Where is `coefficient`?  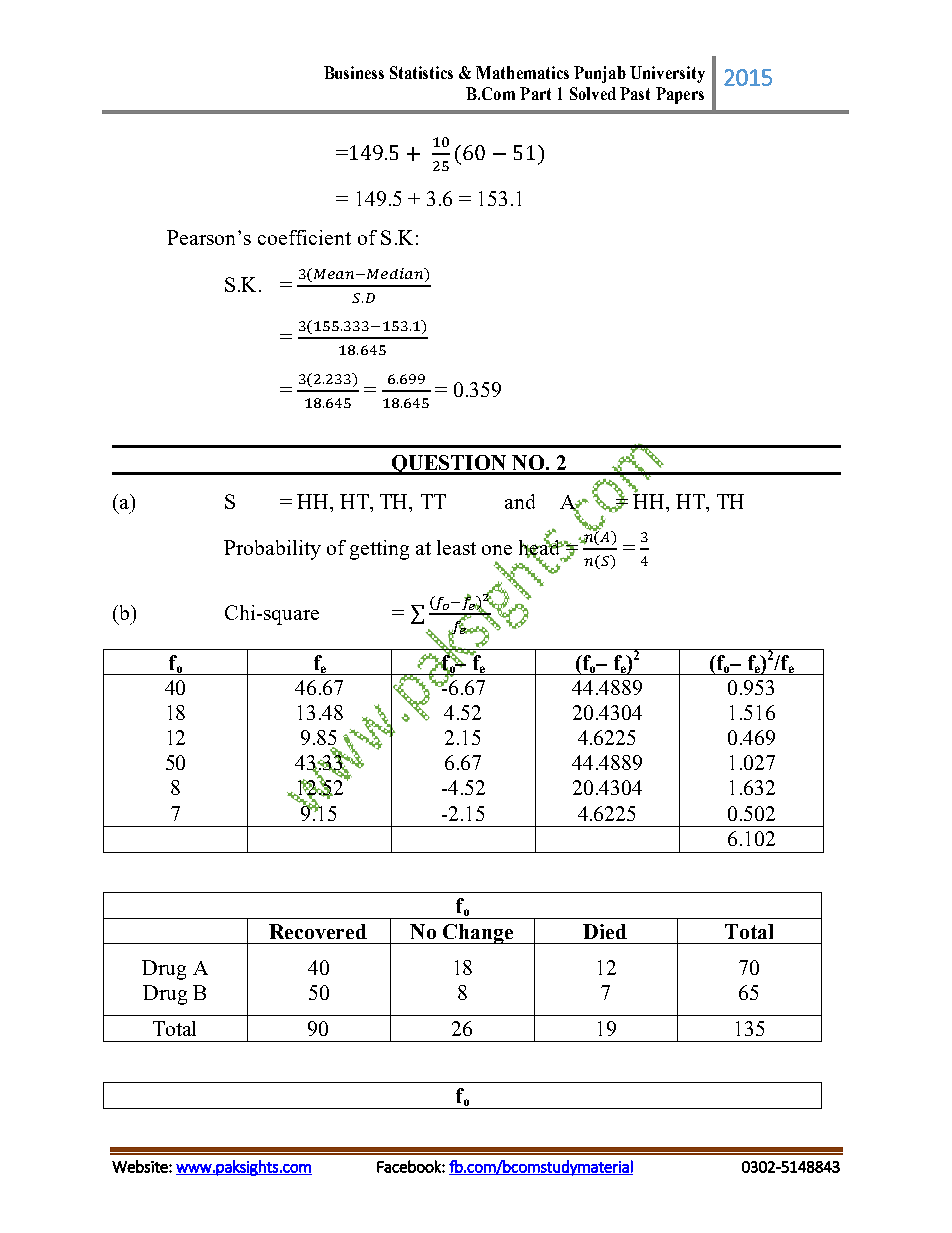 coefficient is located at coordinates (304, 237).
